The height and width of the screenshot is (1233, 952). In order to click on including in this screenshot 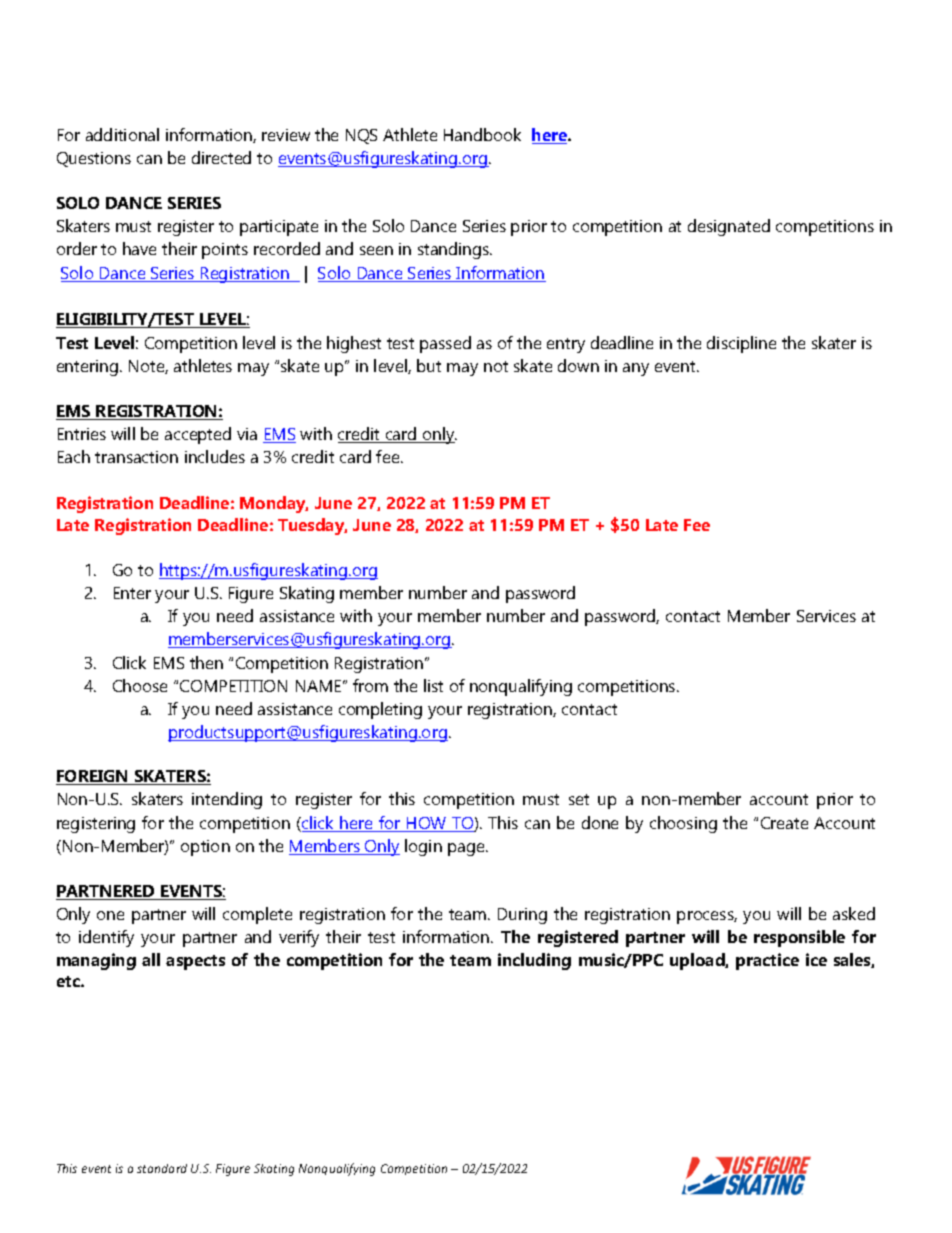, I will do `click(534, 961)`.
